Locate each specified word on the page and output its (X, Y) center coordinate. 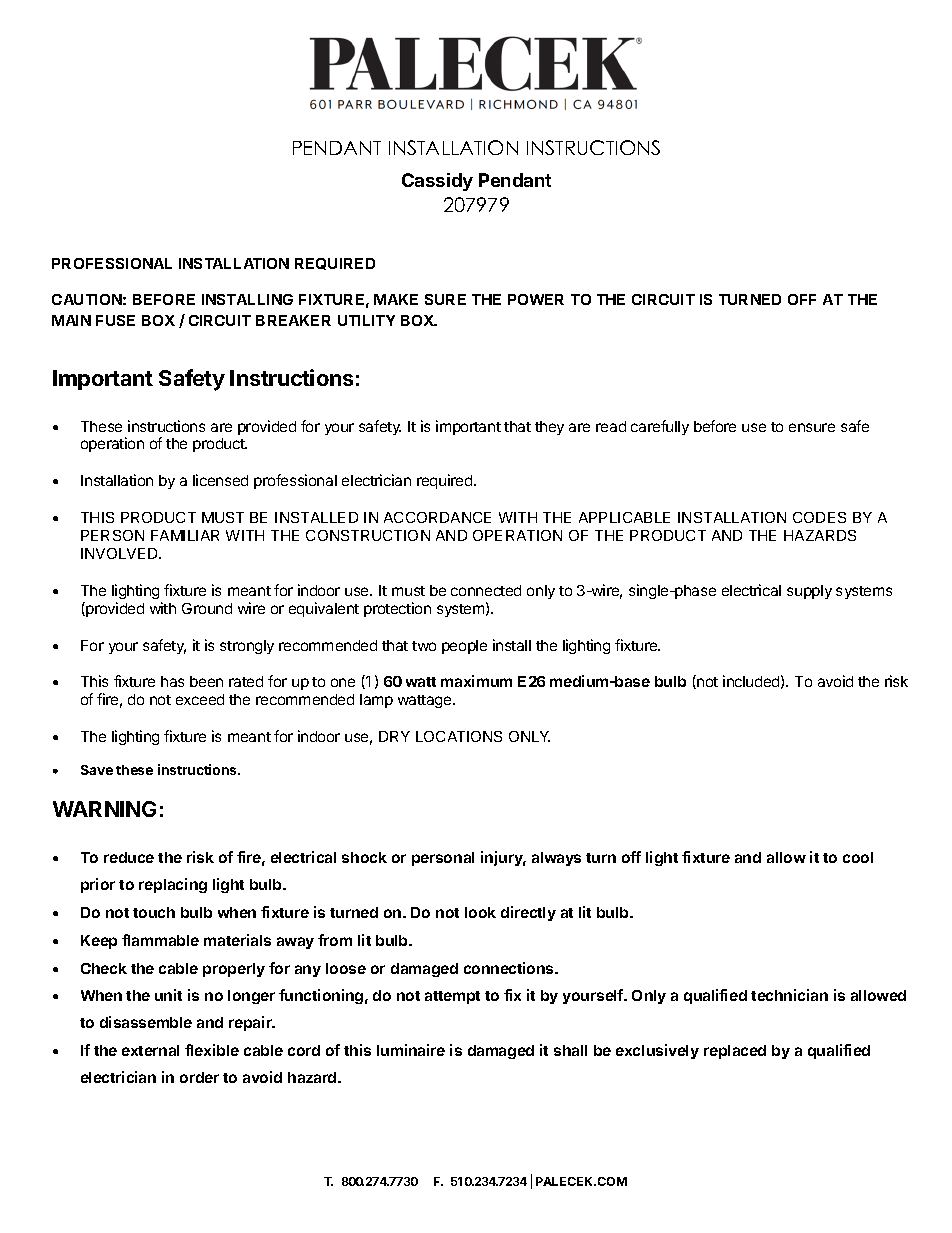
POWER (536, 299)
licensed (220, 480)
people (464, 647)
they (549, 428)
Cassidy (437, 182)
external (150, 1050)
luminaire (411, 1050)
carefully (660, 427)
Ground (207, 608)
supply (809, 592)
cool (858, 857)
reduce (129, 857)
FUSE (115, 320)
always (556, 859)
